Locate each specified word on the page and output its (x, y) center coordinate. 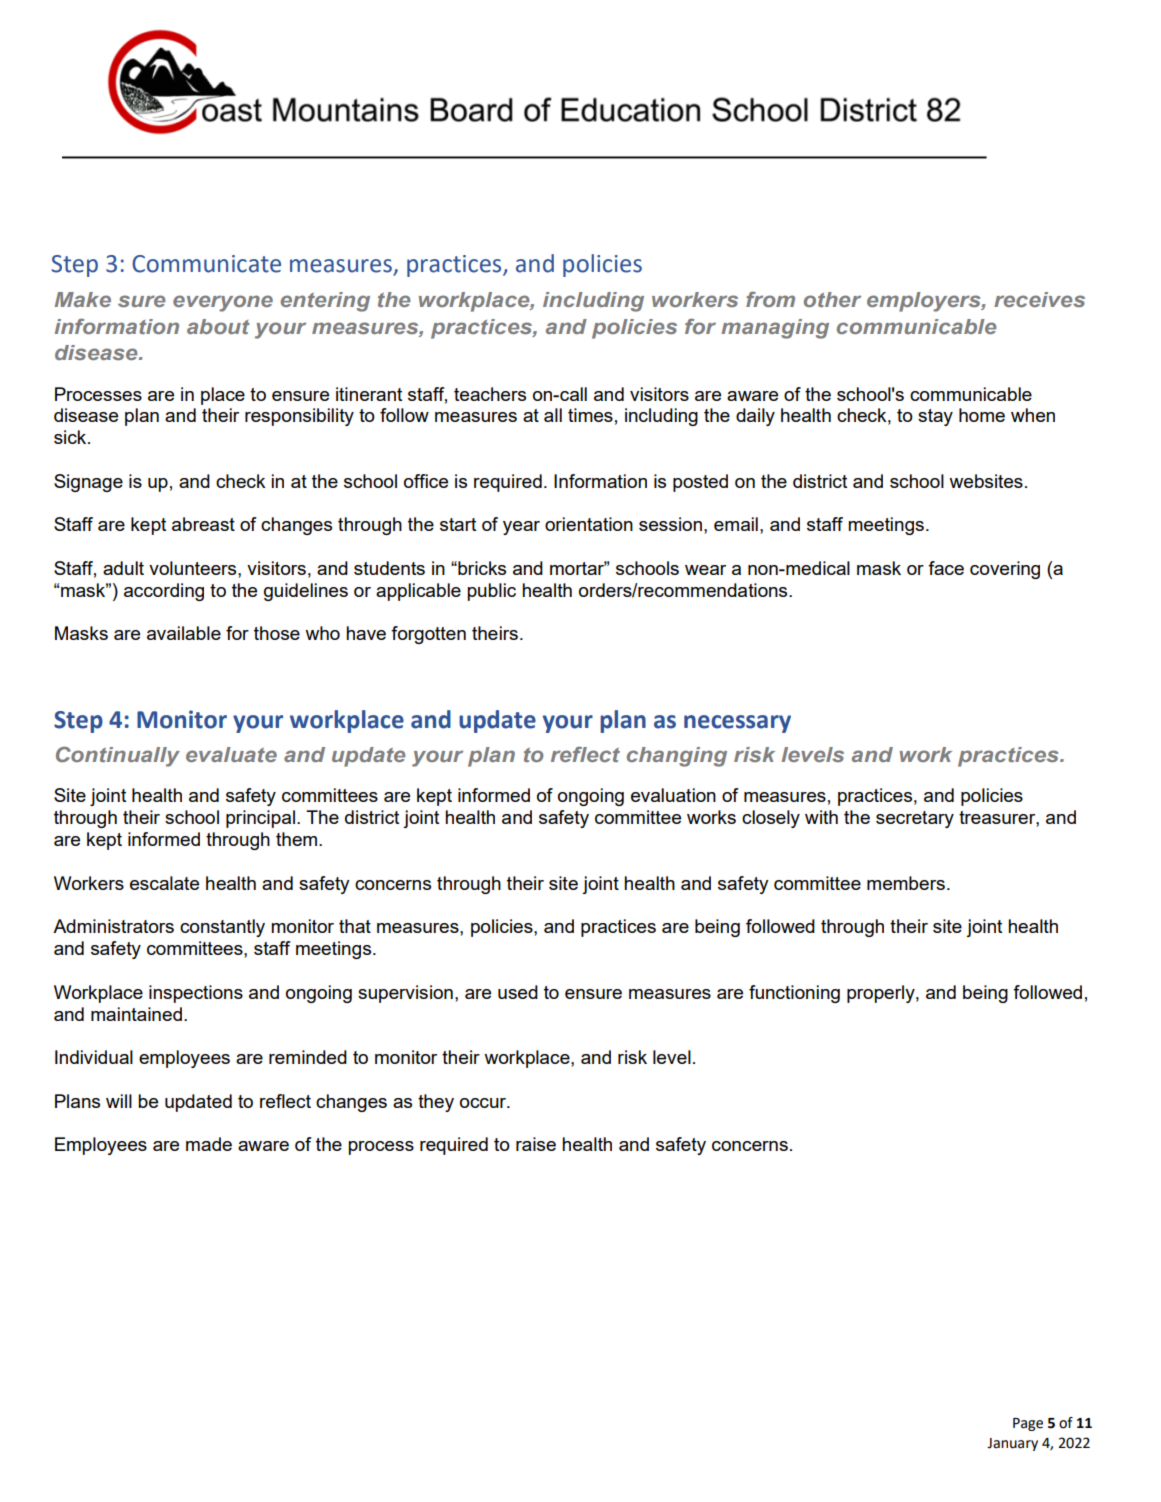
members (906, 883)
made (209, 1144)
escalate (164, 883)
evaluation (673, 795)
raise (536, 1144)
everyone (223, 303)
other (832, 299)
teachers (490, 394)
